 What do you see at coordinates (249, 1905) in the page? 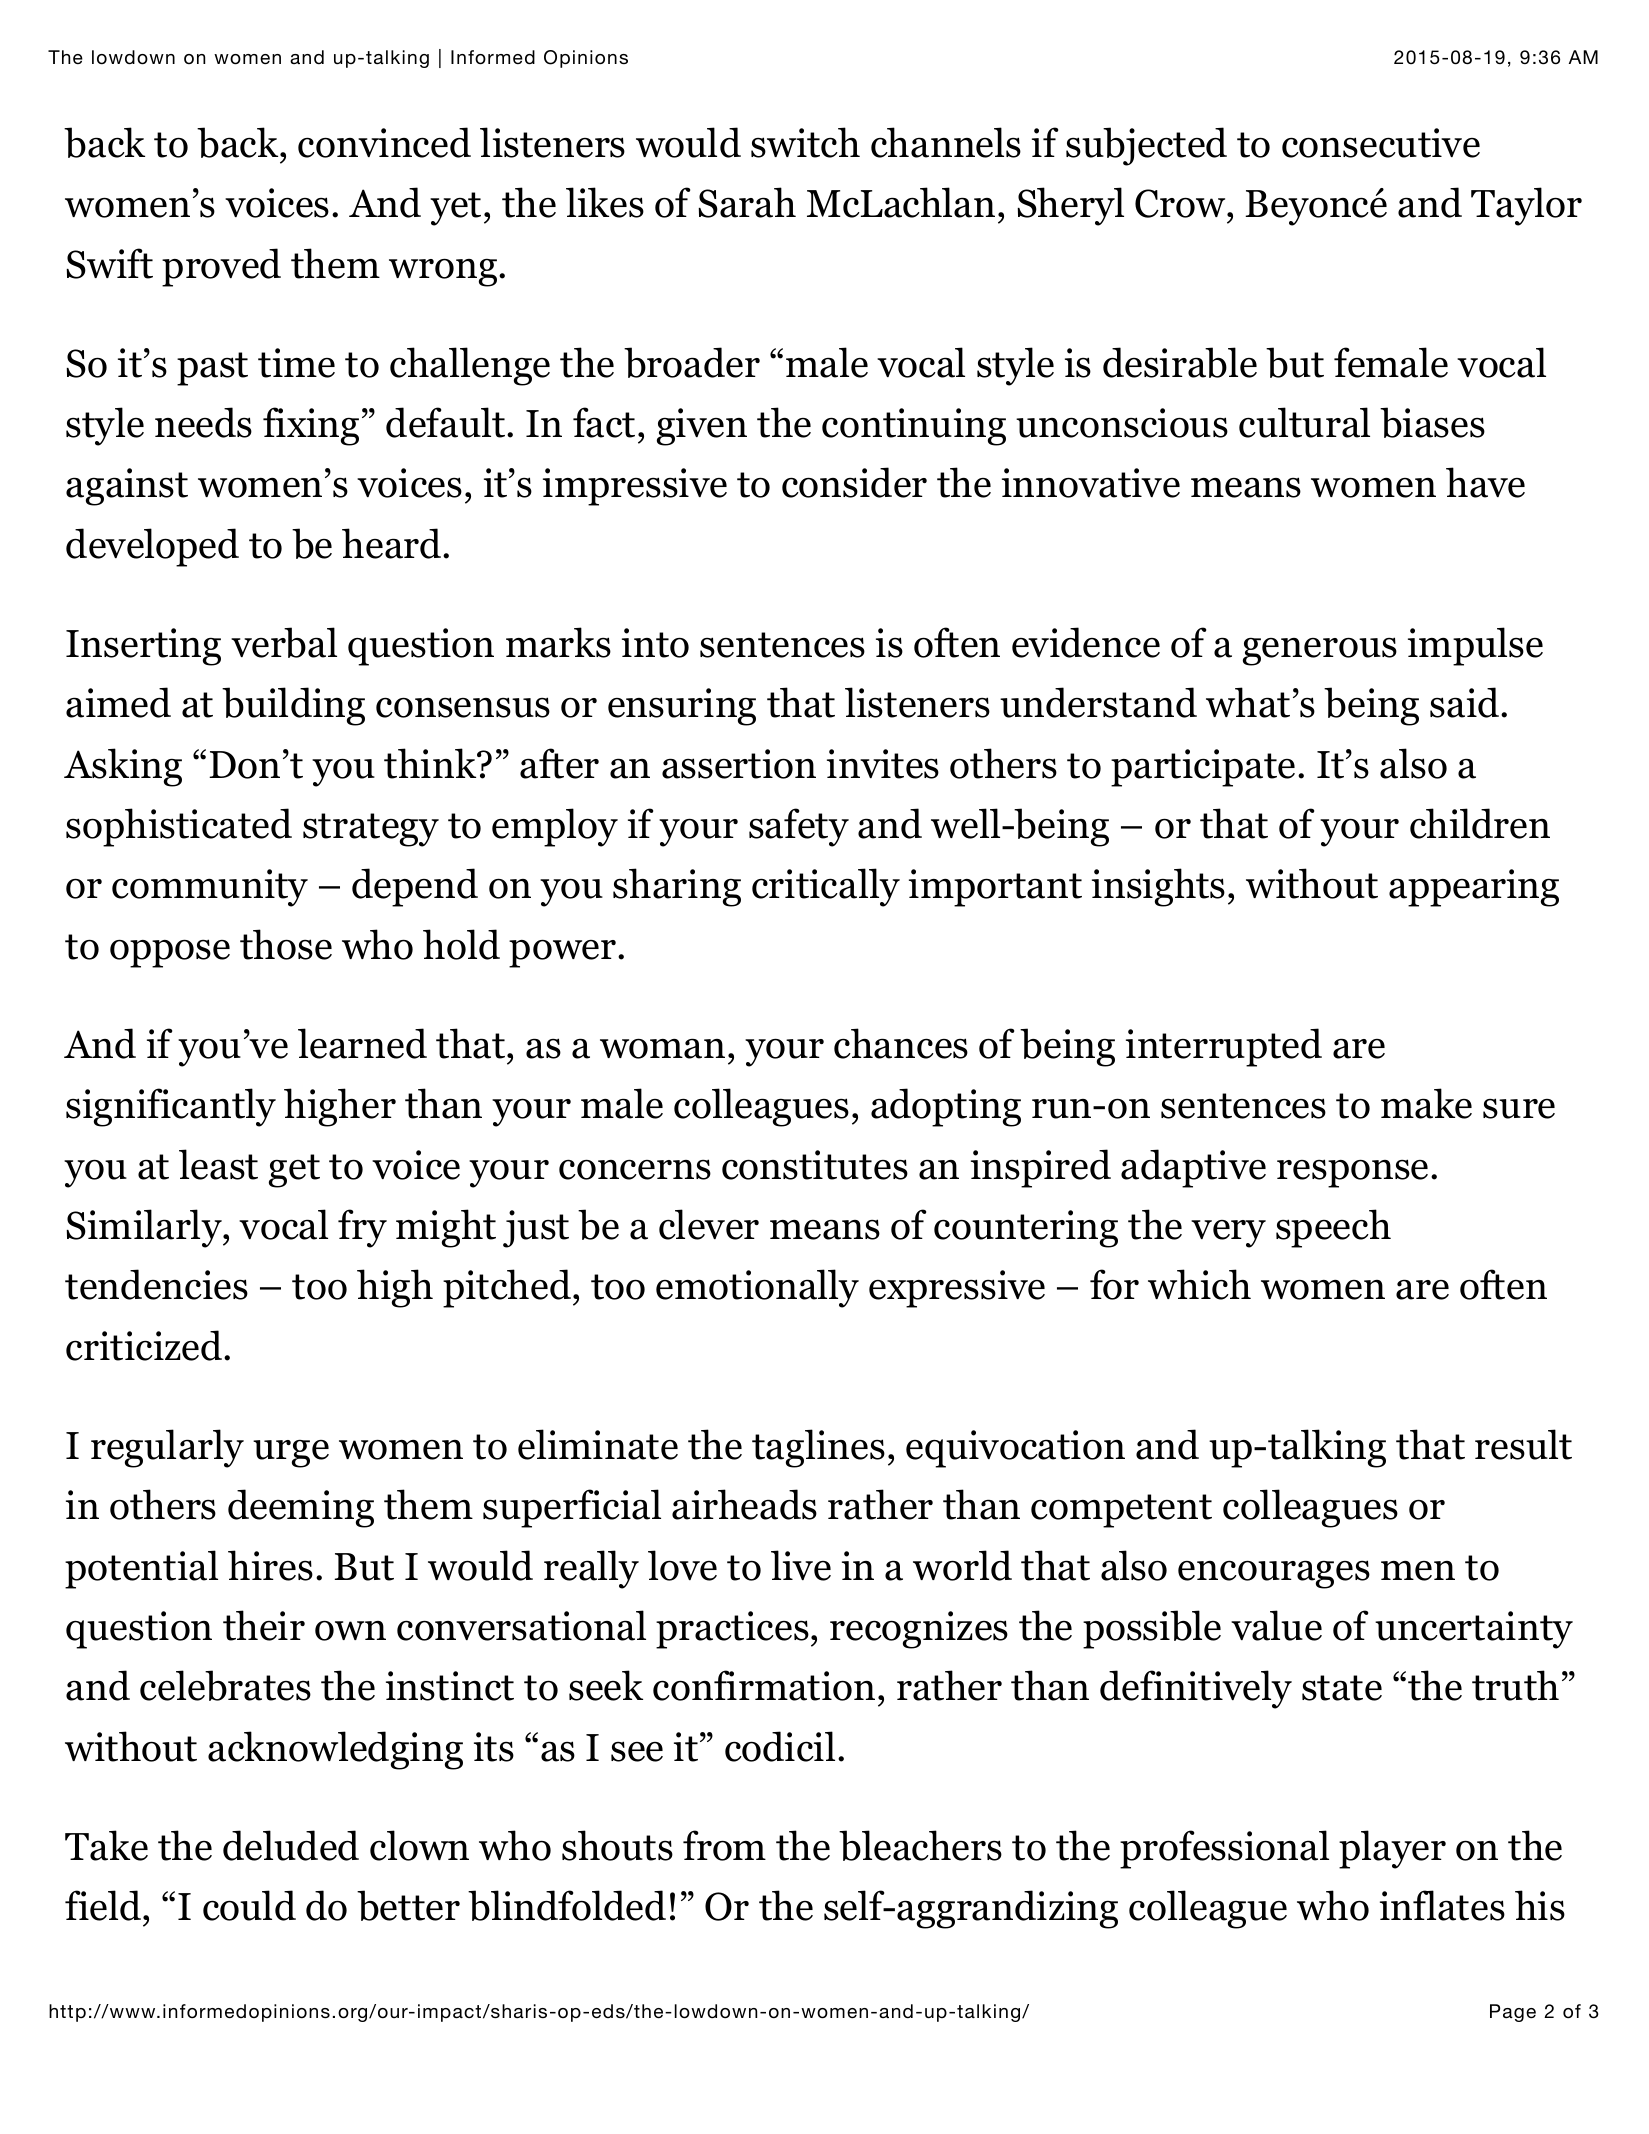
I see `could` at bounding box center [249, 1905].
